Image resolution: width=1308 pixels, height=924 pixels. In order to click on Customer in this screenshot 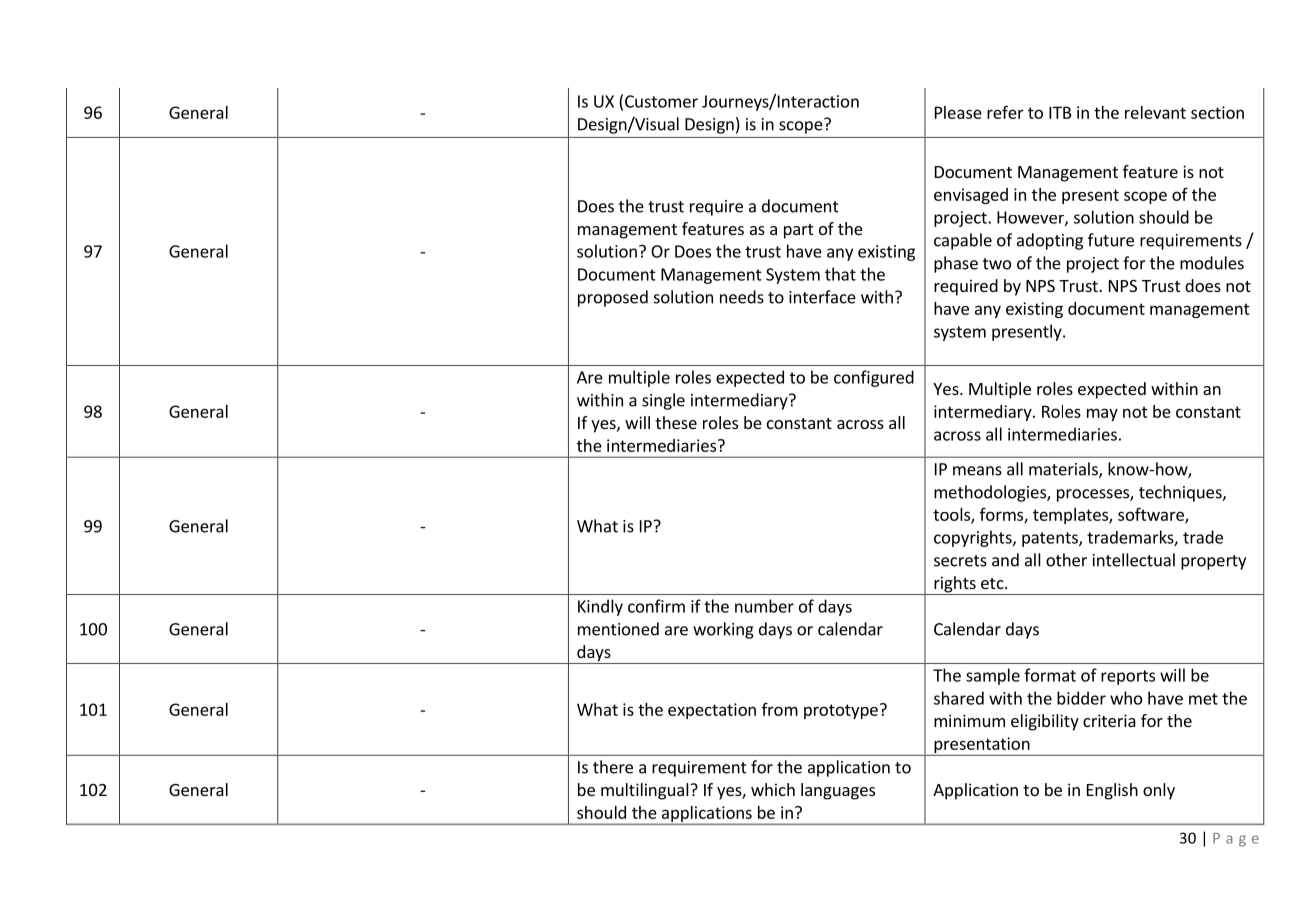, I will do `click(661, 101)`.
